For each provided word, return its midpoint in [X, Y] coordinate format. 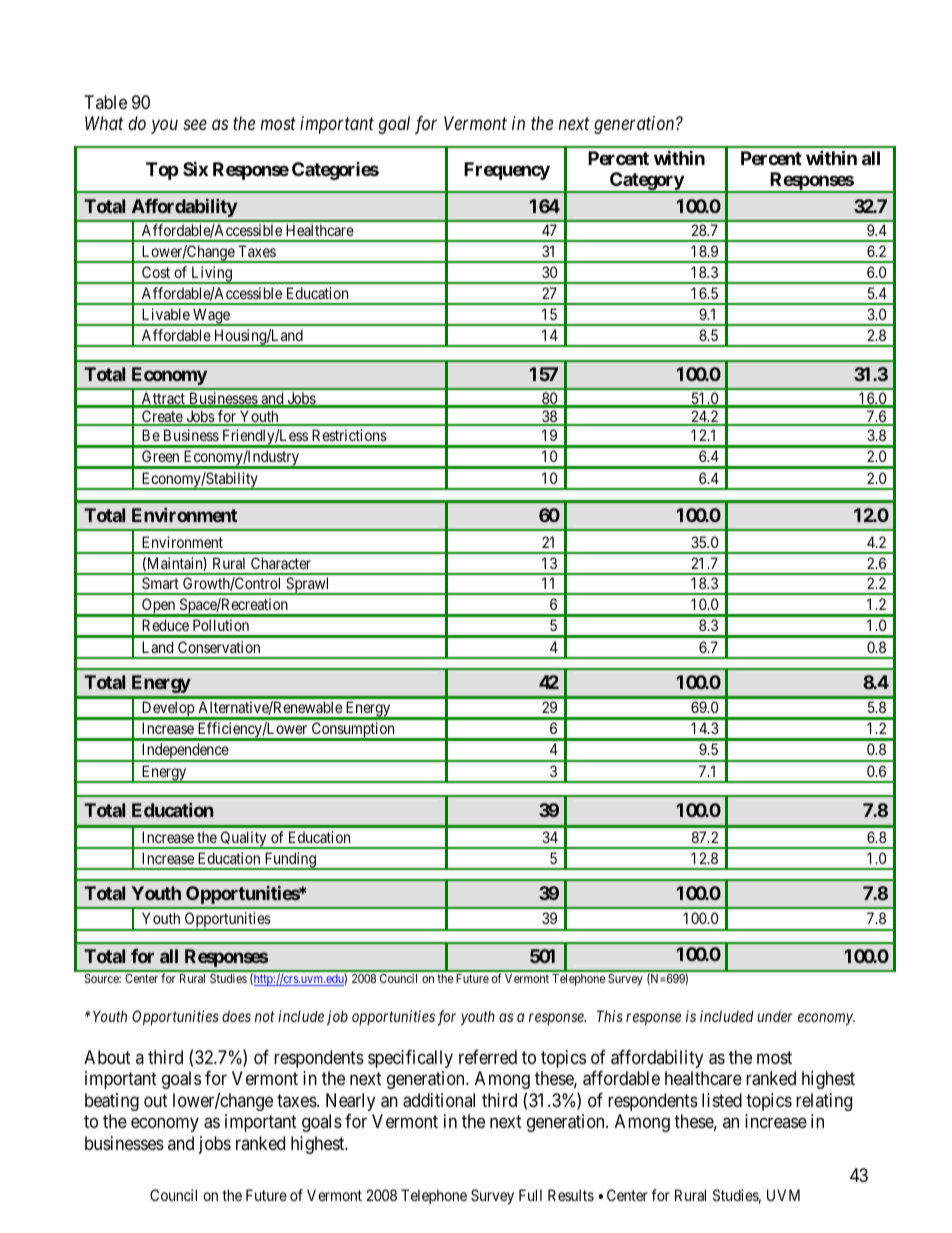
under [775, 1016]
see [195, 125]
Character [281, 563]
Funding [290, 861]
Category [646, 182]
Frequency [507, 171]
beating [112, 1102]
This [610, 1016]
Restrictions [349, 435]
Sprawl [308, 586]
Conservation [219, 647]
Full [530, 1195]
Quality [243, 840]
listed [722, 1100]
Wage [211, 317]
